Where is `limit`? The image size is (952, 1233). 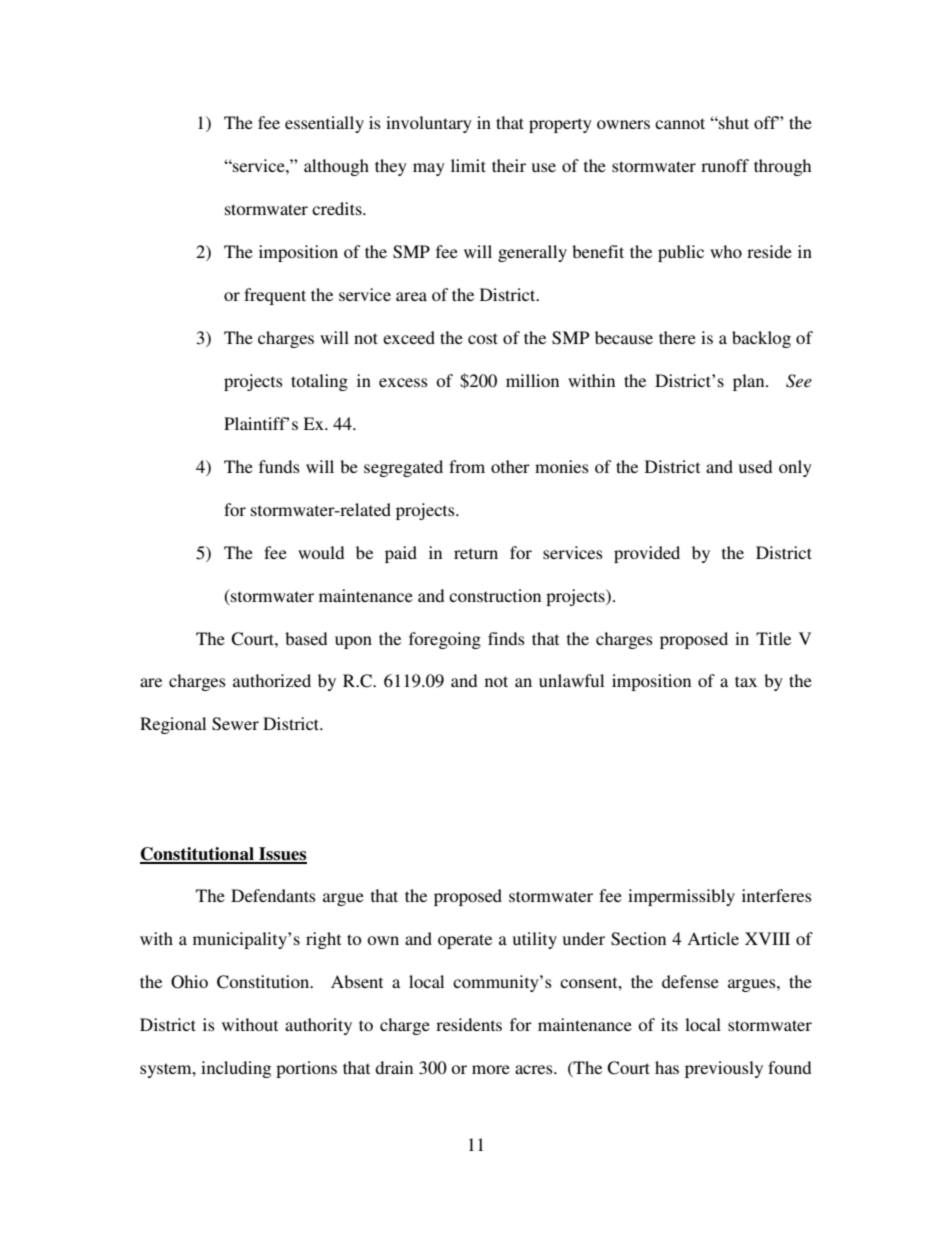
limit is located at coordinates (468, 165).
